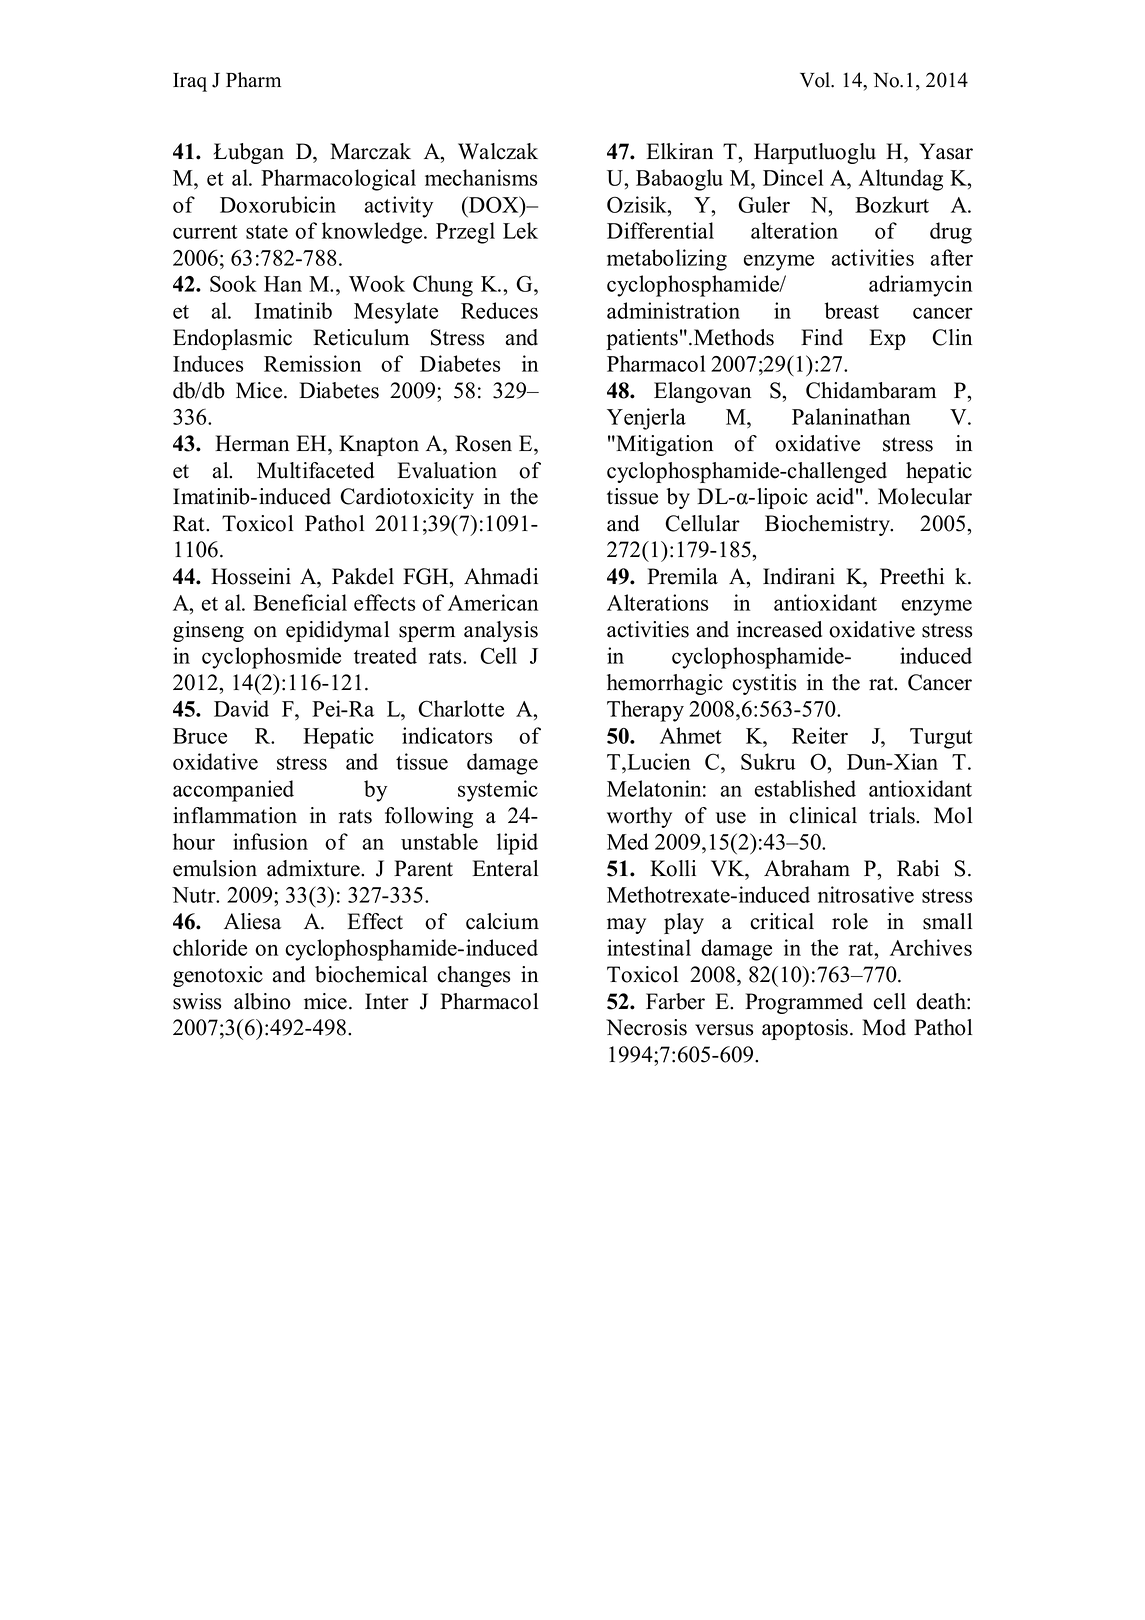 The height and width of the page is (1620, 1145). Describe the element at coordinates (828, 525) in the page. I see `Biochemistry` at that location.
